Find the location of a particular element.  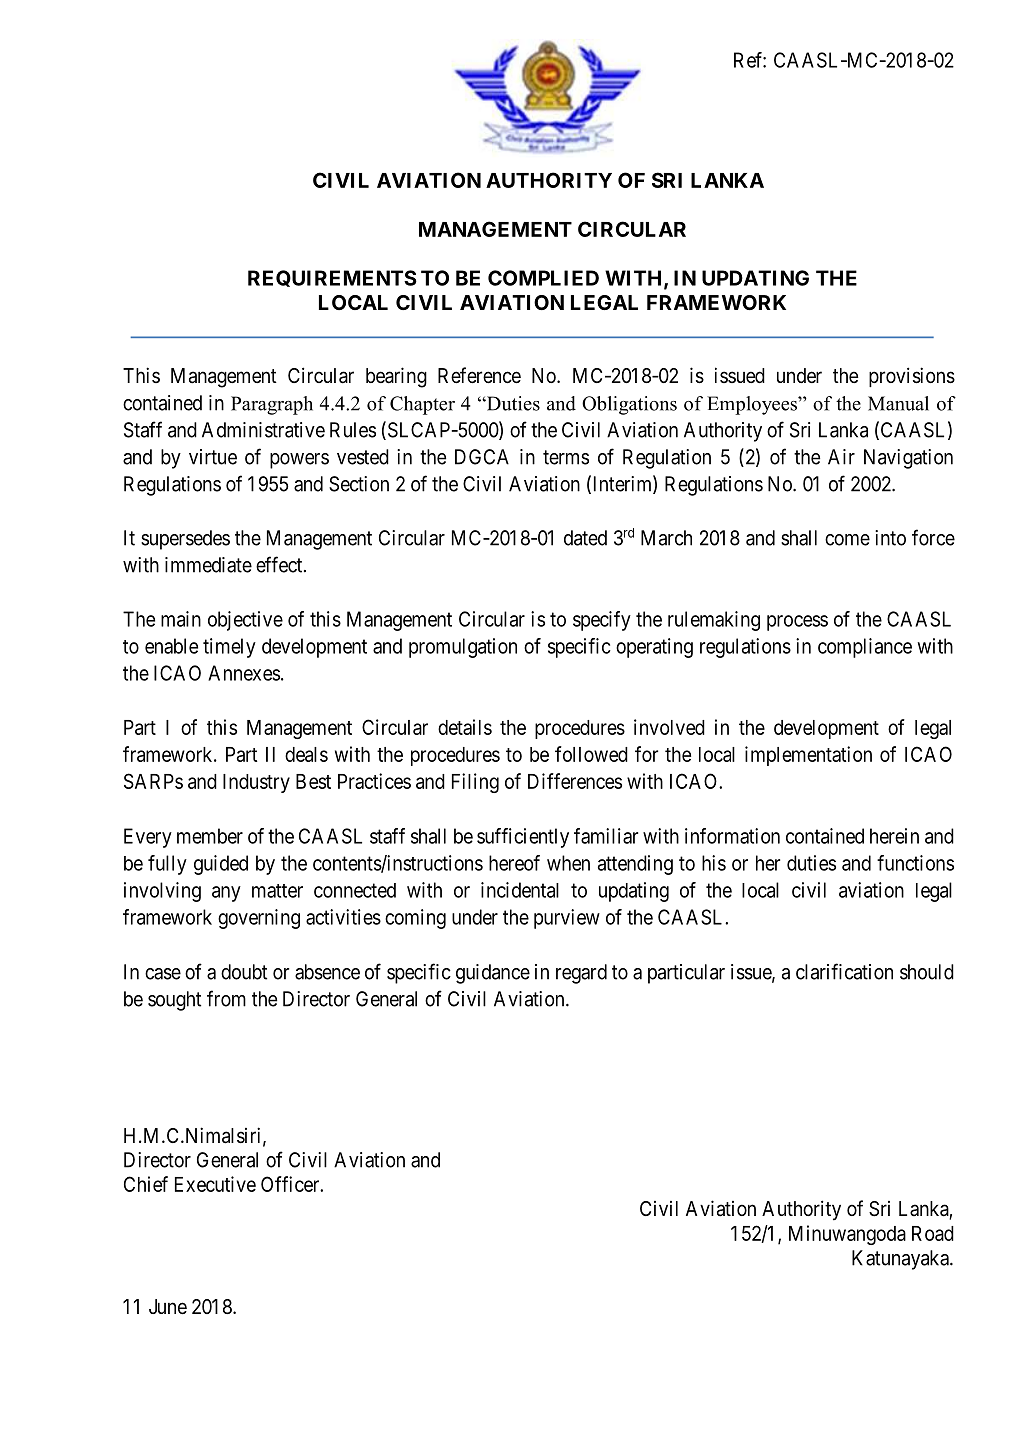

Officer is located at coordinates (291, 1184).
